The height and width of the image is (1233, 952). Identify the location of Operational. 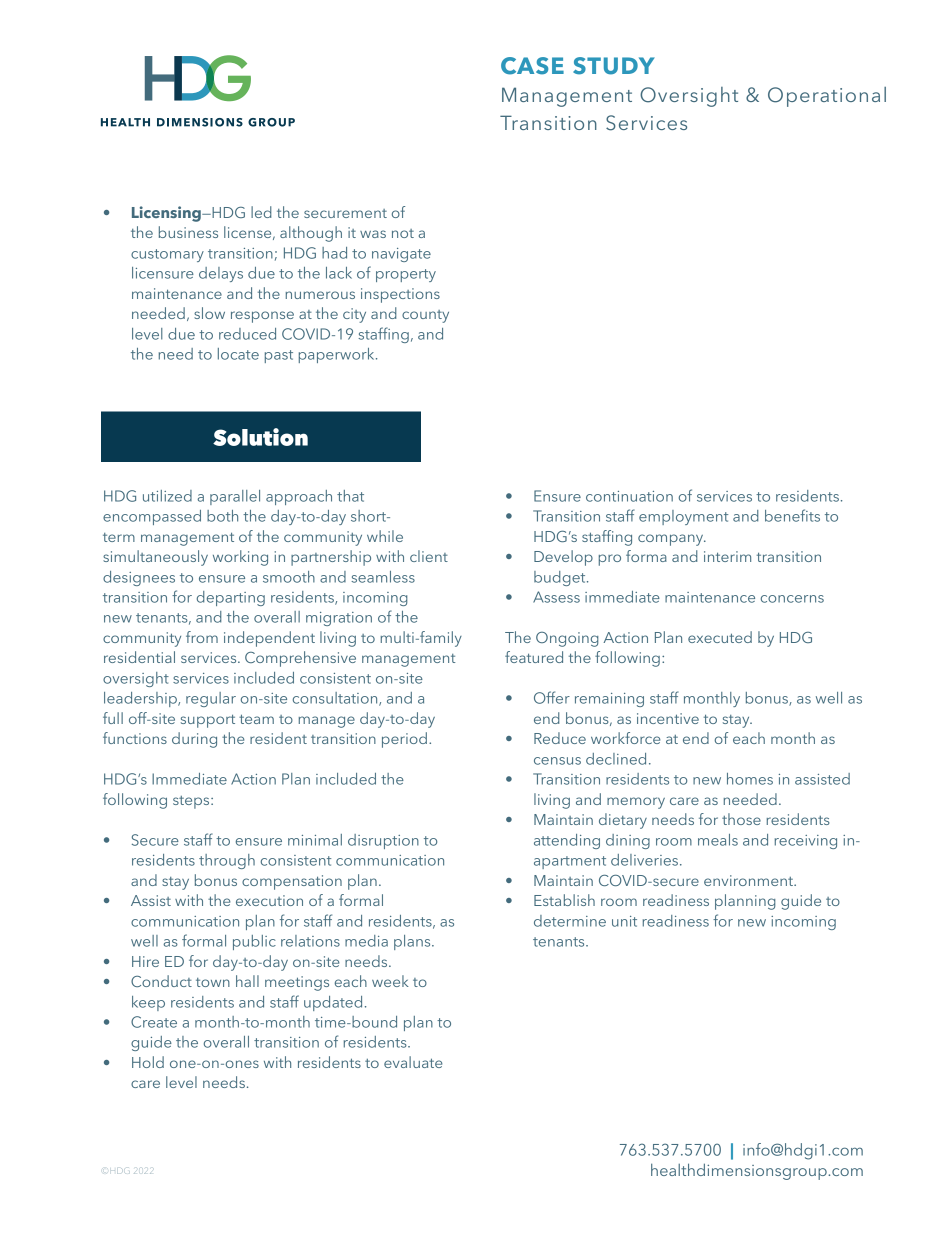
(827, 97).
